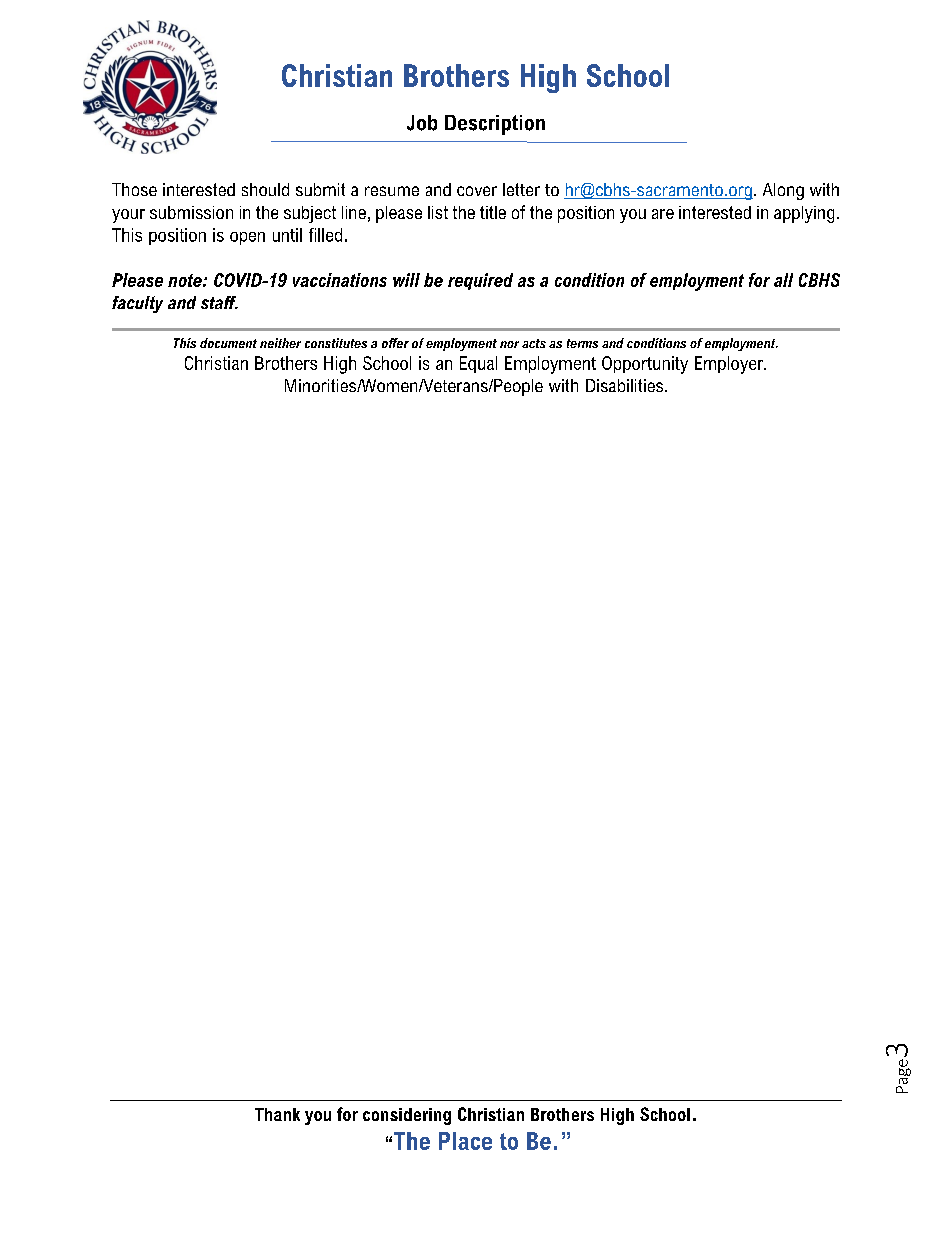 The height and width of the image is (1233, 952). Describe the element at coordinates (478, 364) in the image. I see `Equal` at that location.
